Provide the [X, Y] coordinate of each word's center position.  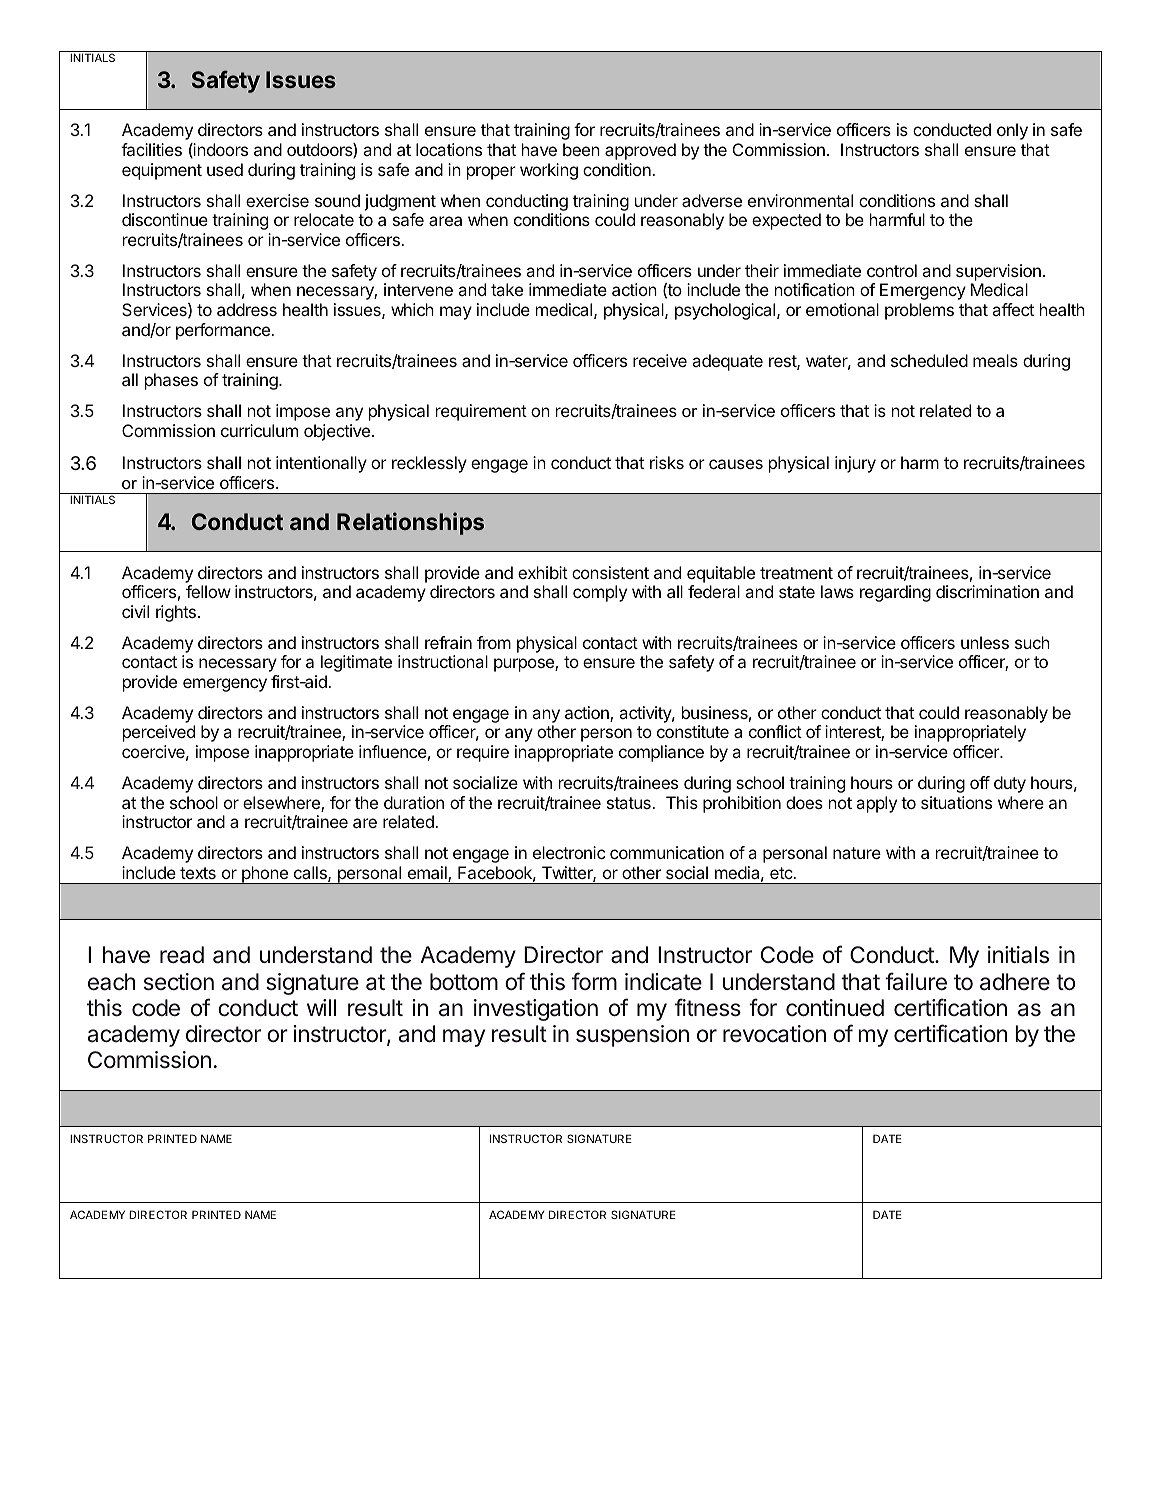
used [225, 169]
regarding [895, 593]
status [630, 803]
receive [660, 360]
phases [171, 381]
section [179, 982]
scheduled [929, 360]
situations [956, 802]
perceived [159, 733]
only [1012, 131]
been [581, 149]
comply [600, 593]
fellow [208, 591]
